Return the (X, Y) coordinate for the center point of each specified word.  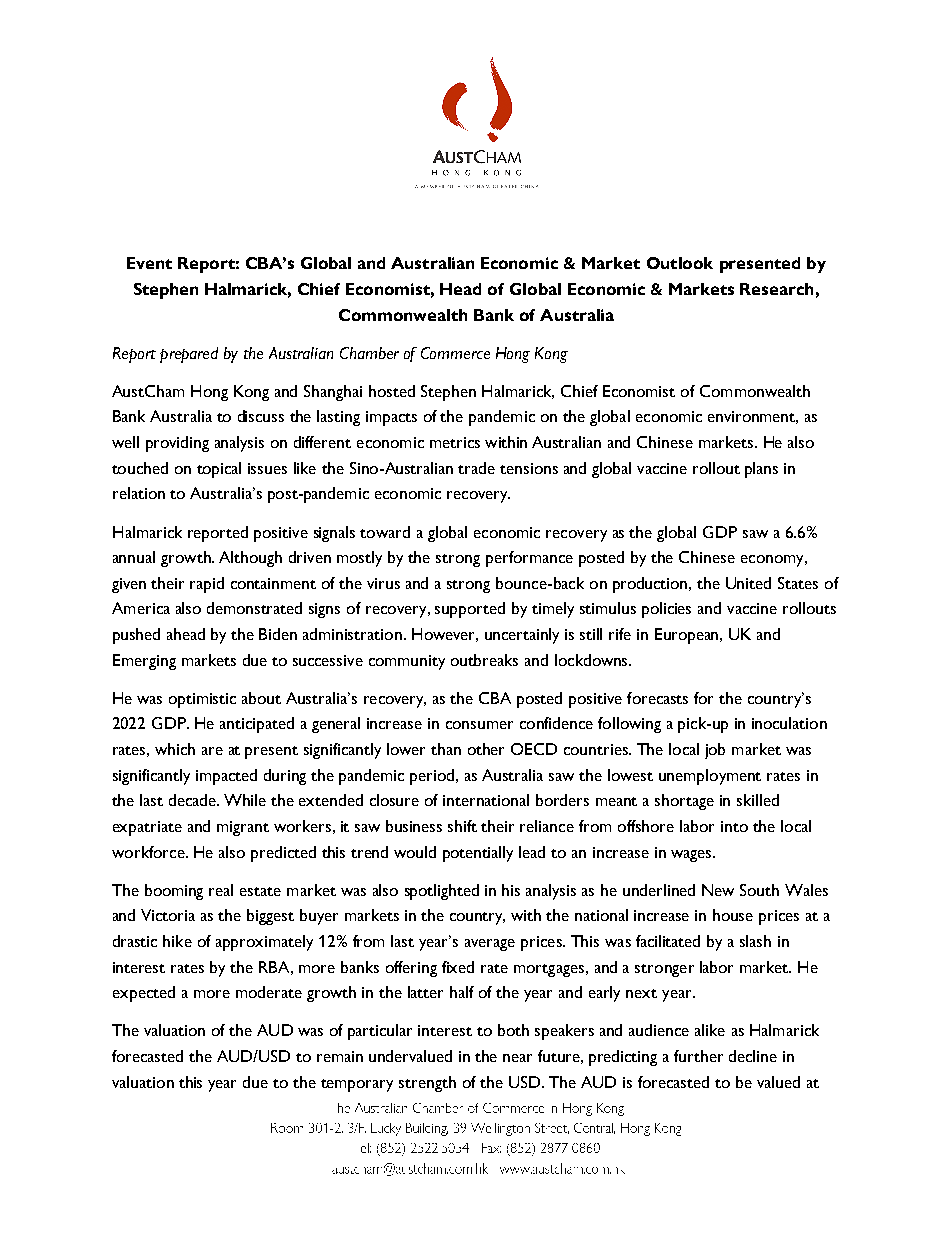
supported (470, 610)
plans (761, 470)
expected (144, 994)
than (446, 749)
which (175, 749)
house (733, 915)
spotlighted (442, 892)
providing (177, 444)
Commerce (455, 353)
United (748, 583)
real (221, 890)
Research (776, 289)
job (715, 751)
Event (149, 263)
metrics (455, 442)
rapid (207, 585)
